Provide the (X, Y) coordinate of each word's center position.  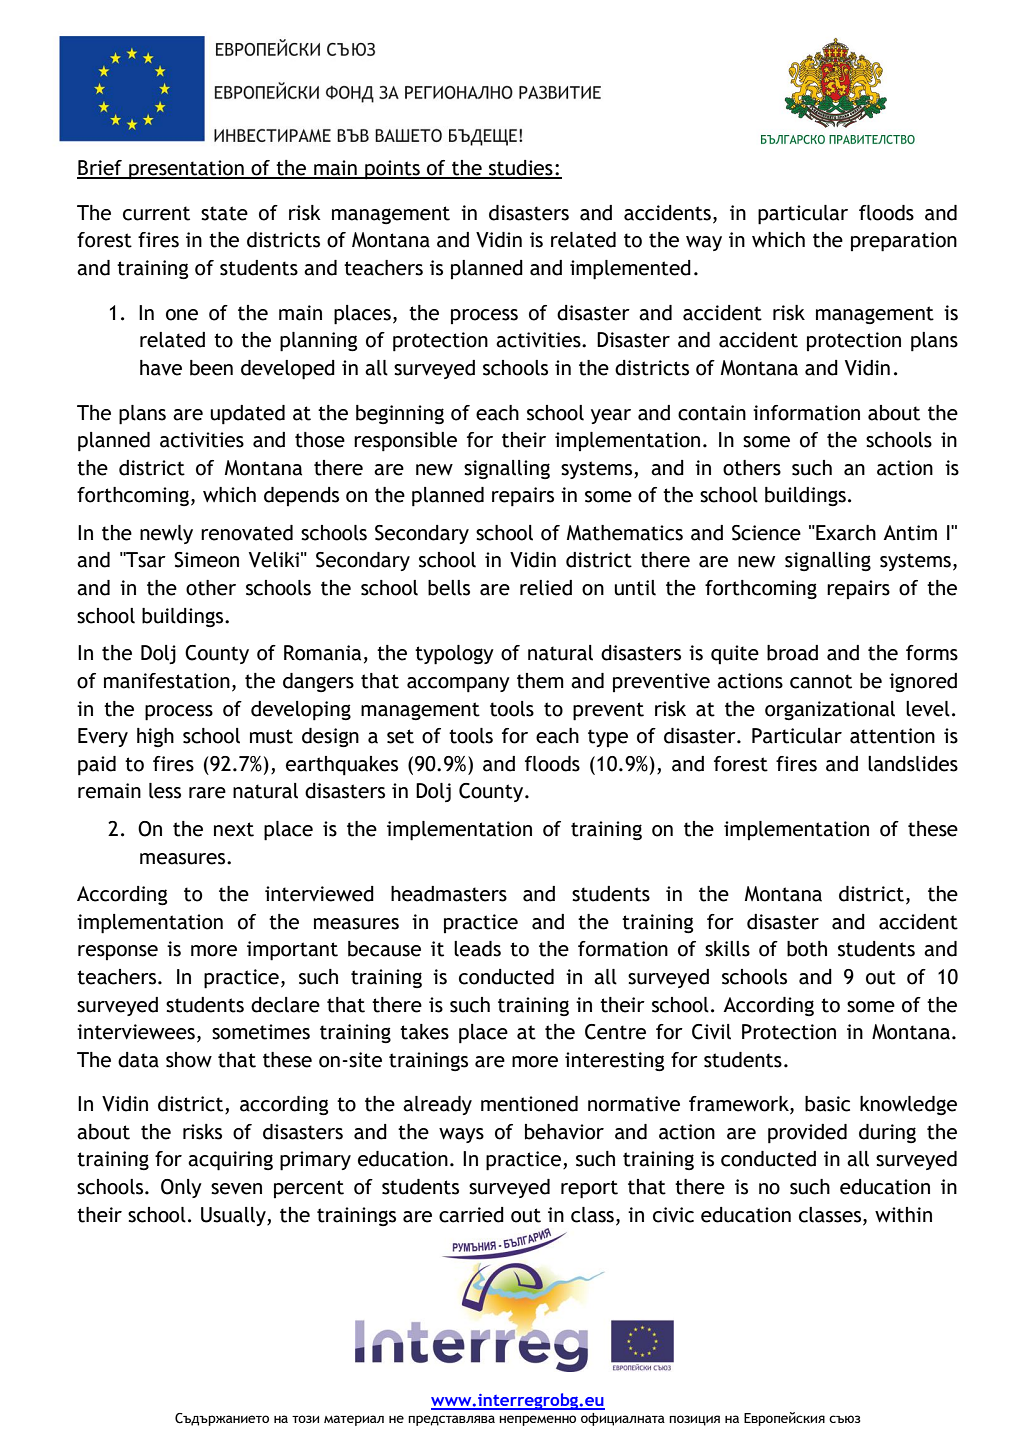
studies (521, 169)
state (224, 213)
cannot (821, 681)
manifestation (167, 681)
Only (181, 1188)
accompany (458, 685)
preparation (904, 242)
